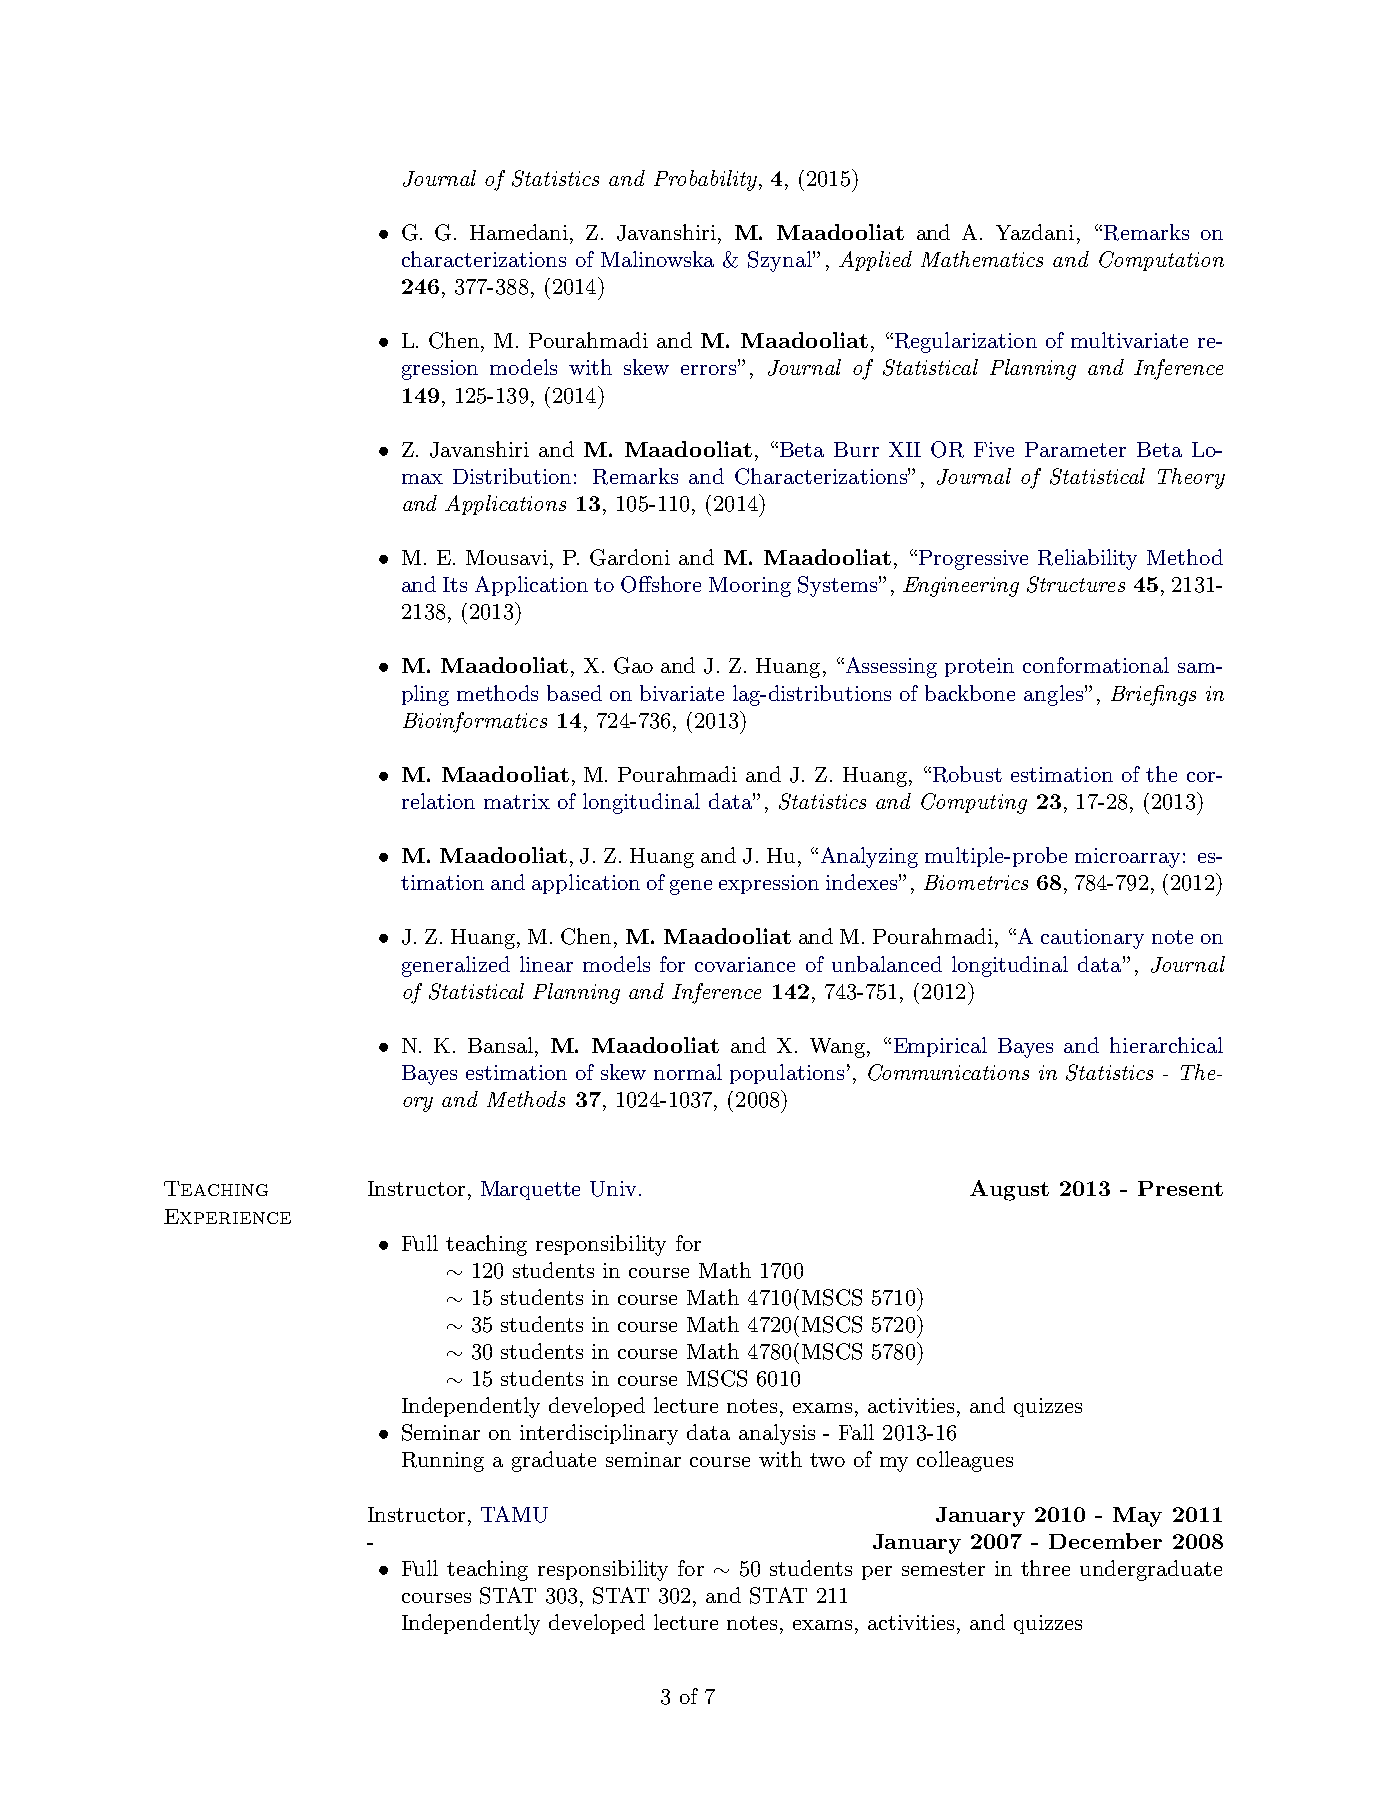 Image resolution: width=1387 pixels, height=1795 pixels. Describe the element at coordinates (1161, 261) in the page. I see `Computation` at that location.
